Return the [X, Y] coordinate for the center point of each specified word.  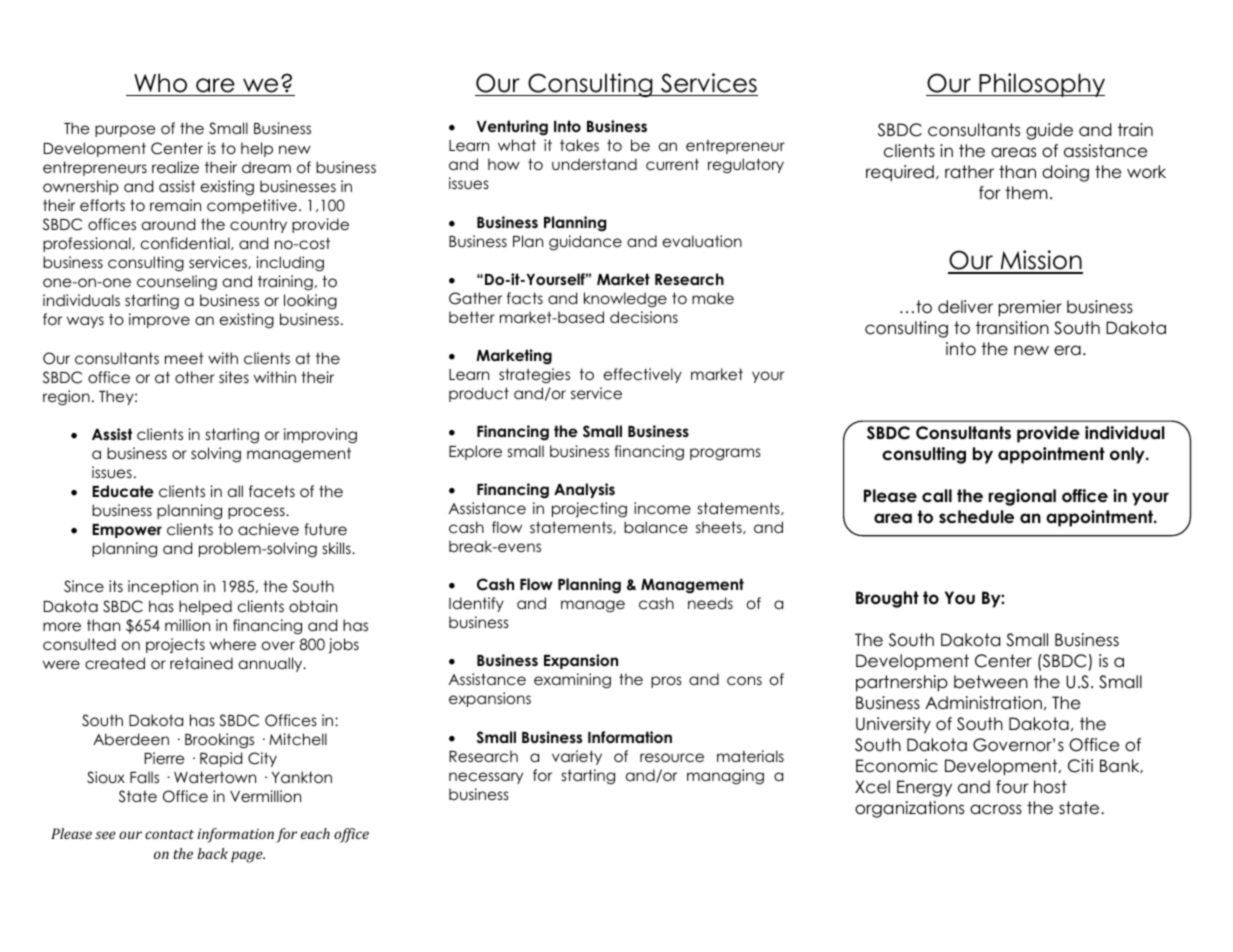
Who [160, 83]
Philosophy [1041, 85]
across [996, 809]
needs [710, 603]
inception [163, 587]
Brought [887, 599]
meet [184, 358]
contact [169, 834]
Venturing [512, 128]
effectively [643, 375]
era [1067, 350]
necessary [486, 778]
